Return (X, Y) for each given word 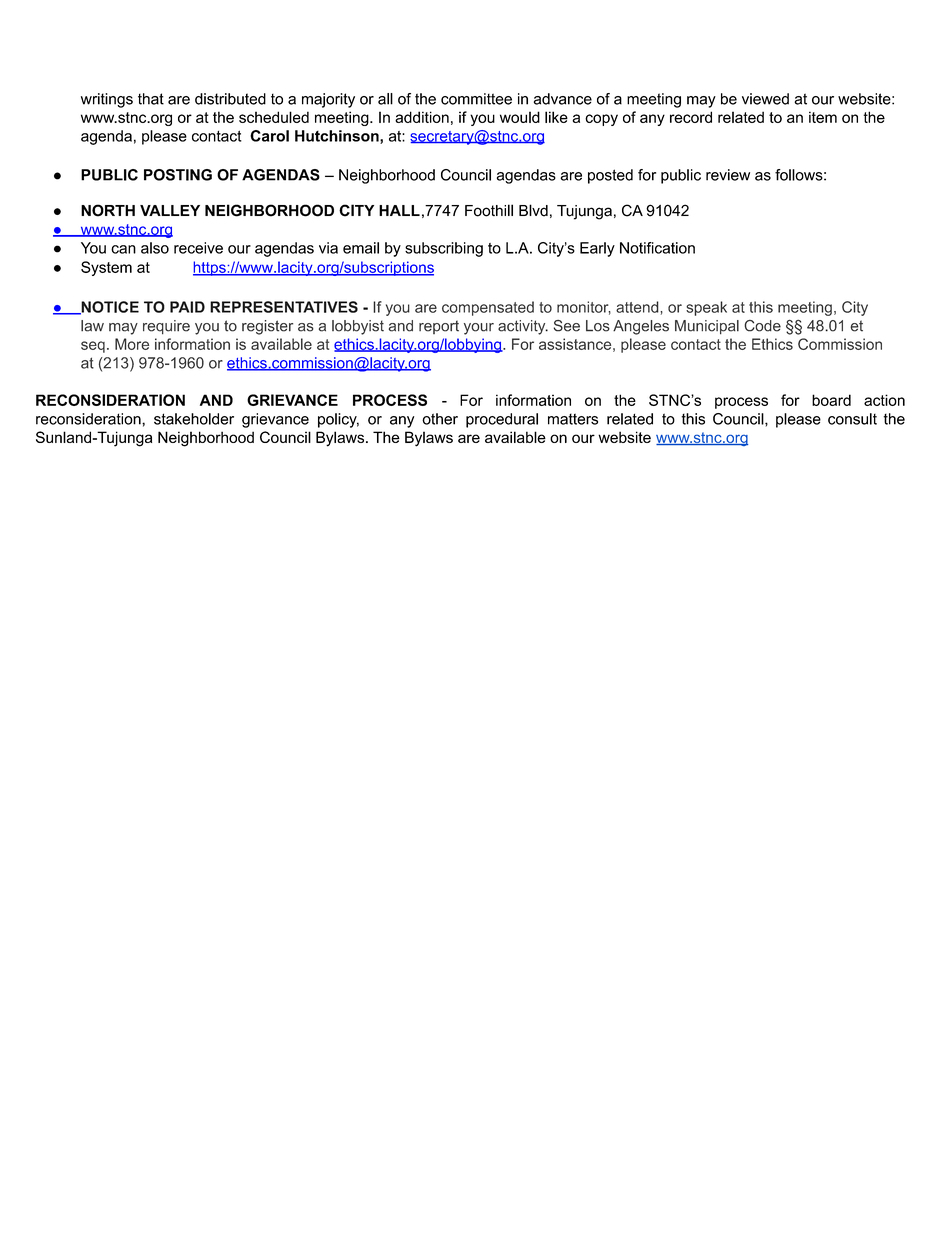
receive (198, 248)
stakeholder (194, 419)
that (151, 99)
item (823, 117)
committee (476, 99)
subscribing (444, 249)
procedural (502, 420)
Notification (657, 248)
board (831, 400)
